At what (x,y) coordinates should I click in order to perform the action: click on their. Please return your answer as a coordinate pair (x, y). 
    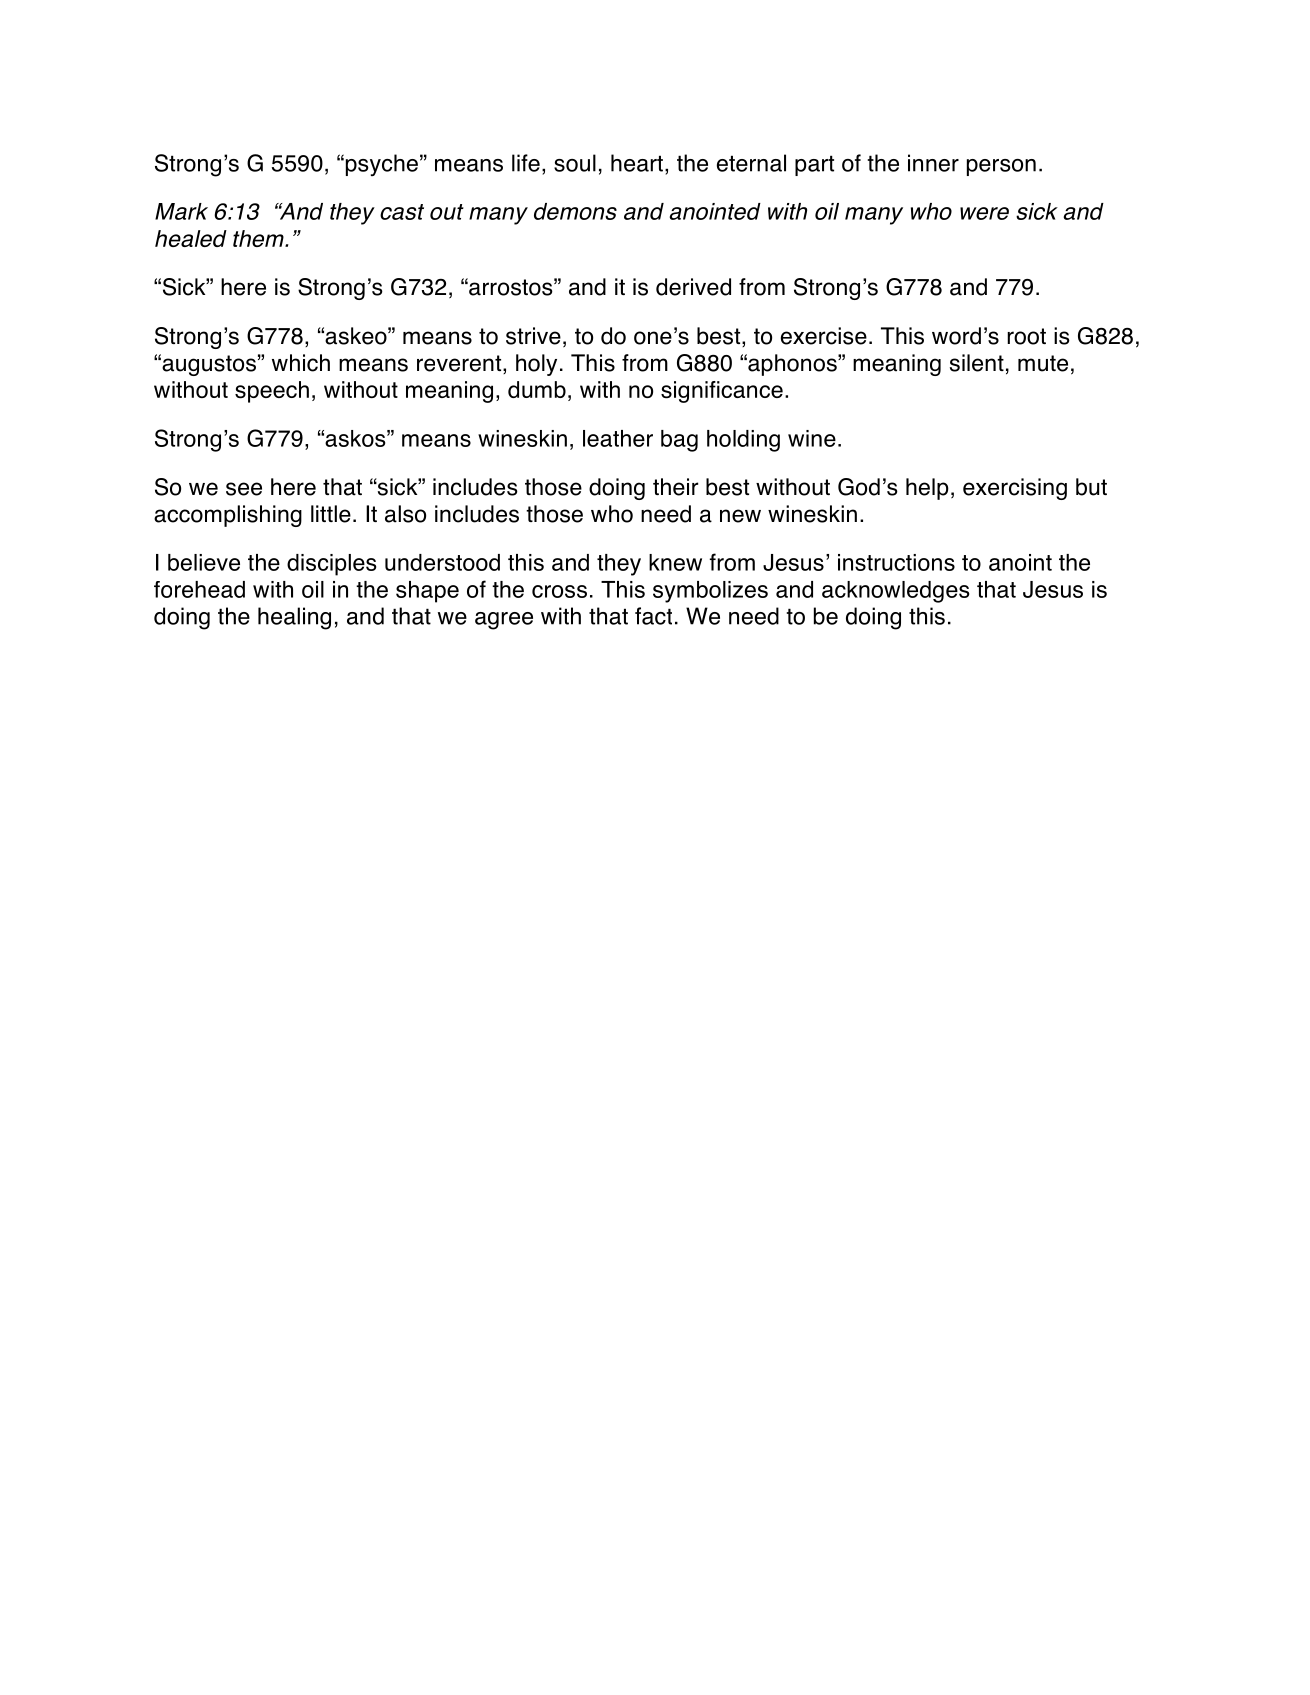
    Looking at the image, I should click on (675, 487).
